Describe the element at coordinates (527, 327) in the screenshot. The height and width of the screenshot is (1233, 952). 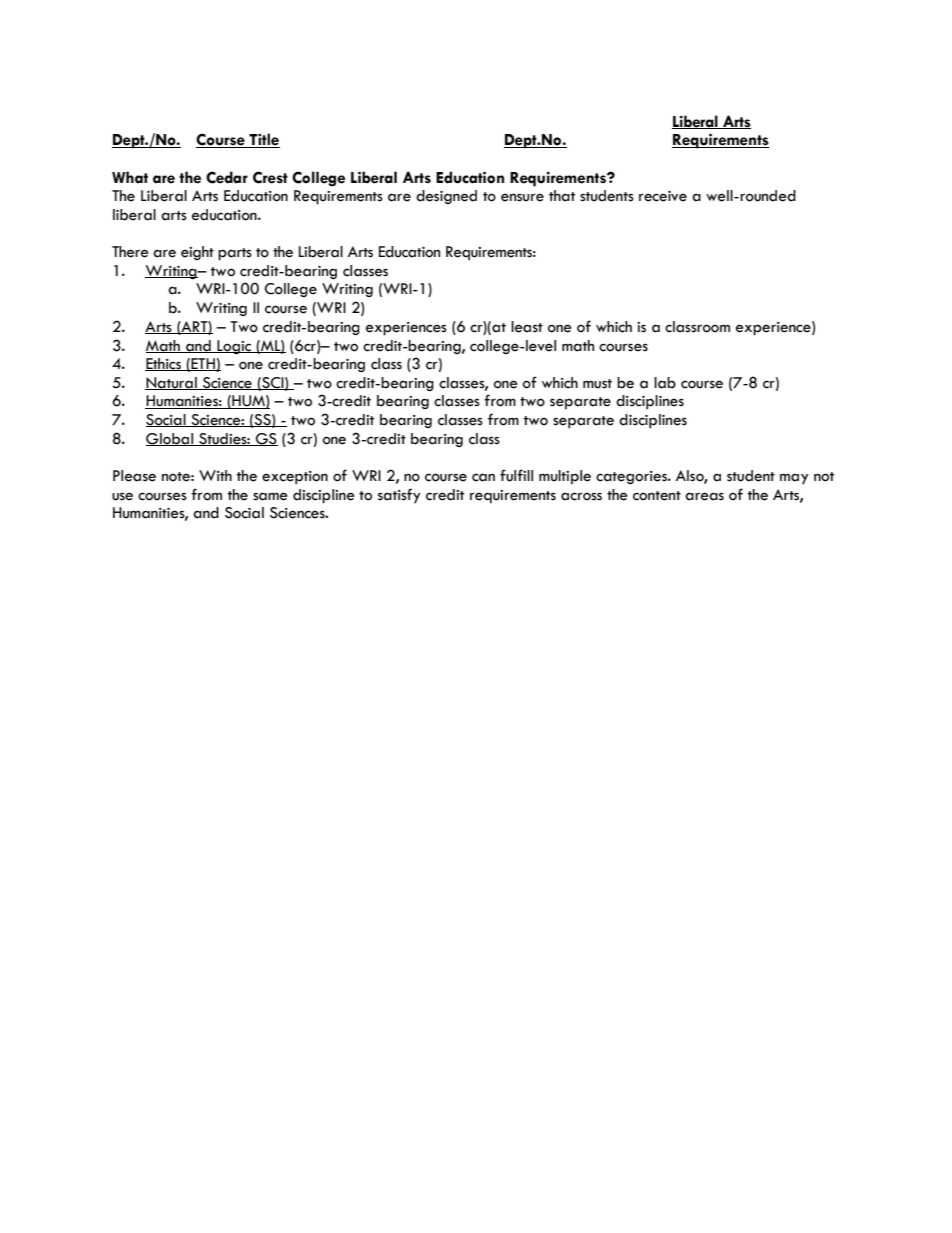
I see `least` at that location.
